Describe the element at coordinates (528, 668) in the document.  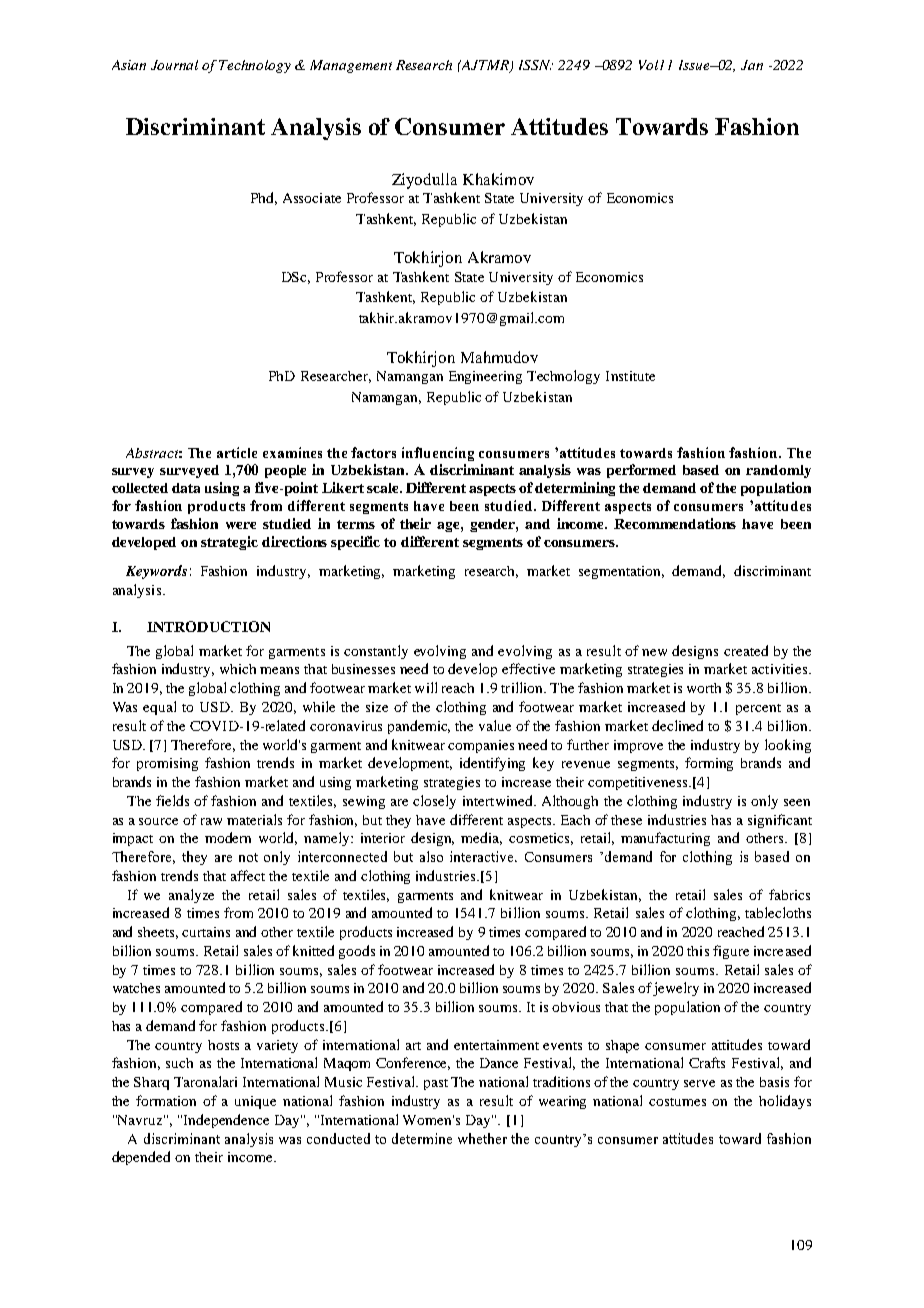
I see `effective` at that location.
